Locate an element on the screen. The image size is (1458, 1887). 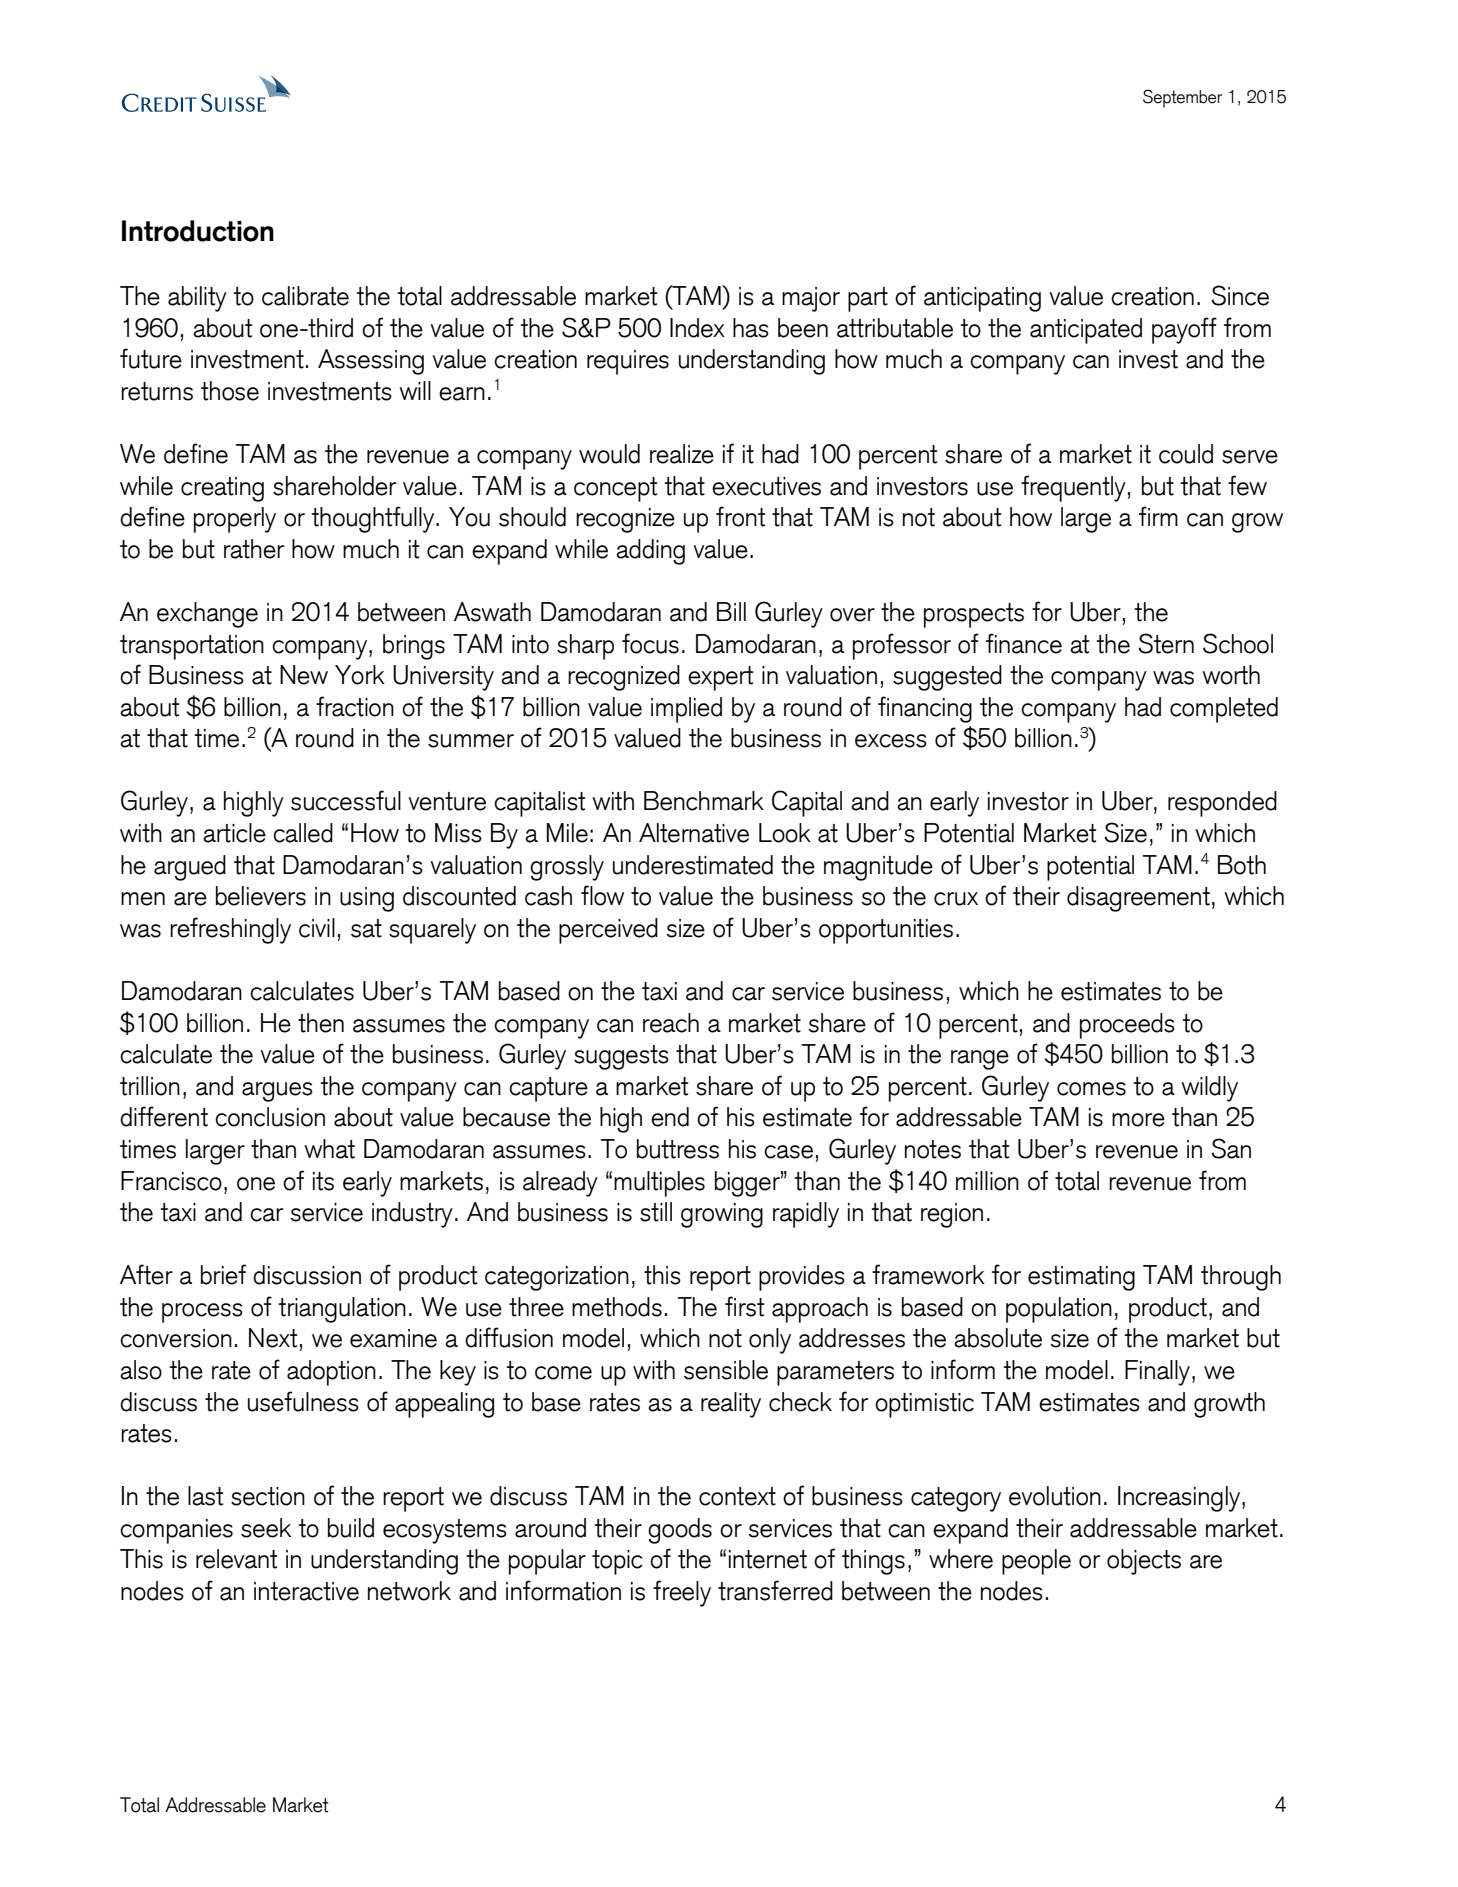
front is located at coordinates (741, 516).
